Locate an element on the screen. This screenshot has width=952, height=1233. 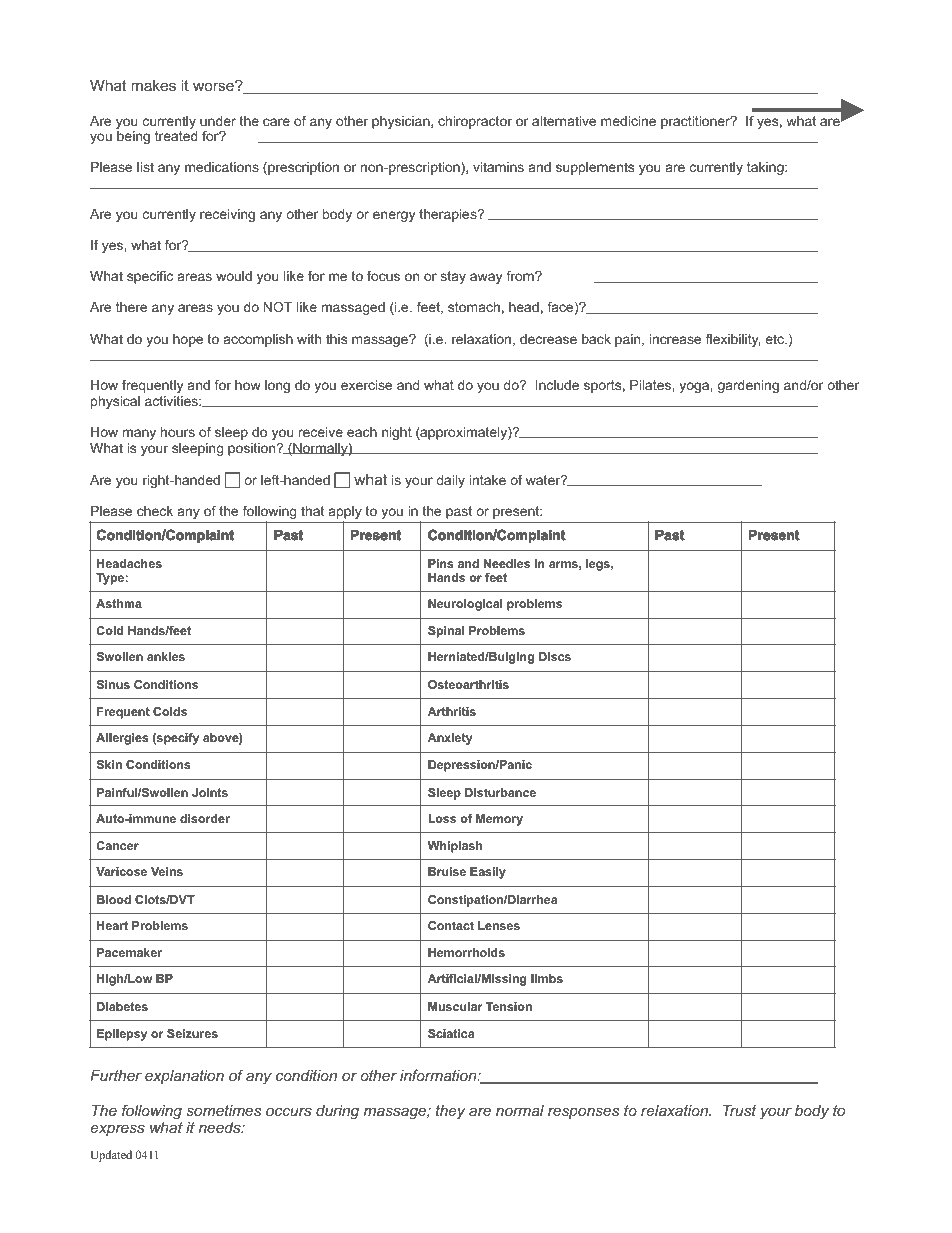
exercise is located at coordinates (366, 385).
